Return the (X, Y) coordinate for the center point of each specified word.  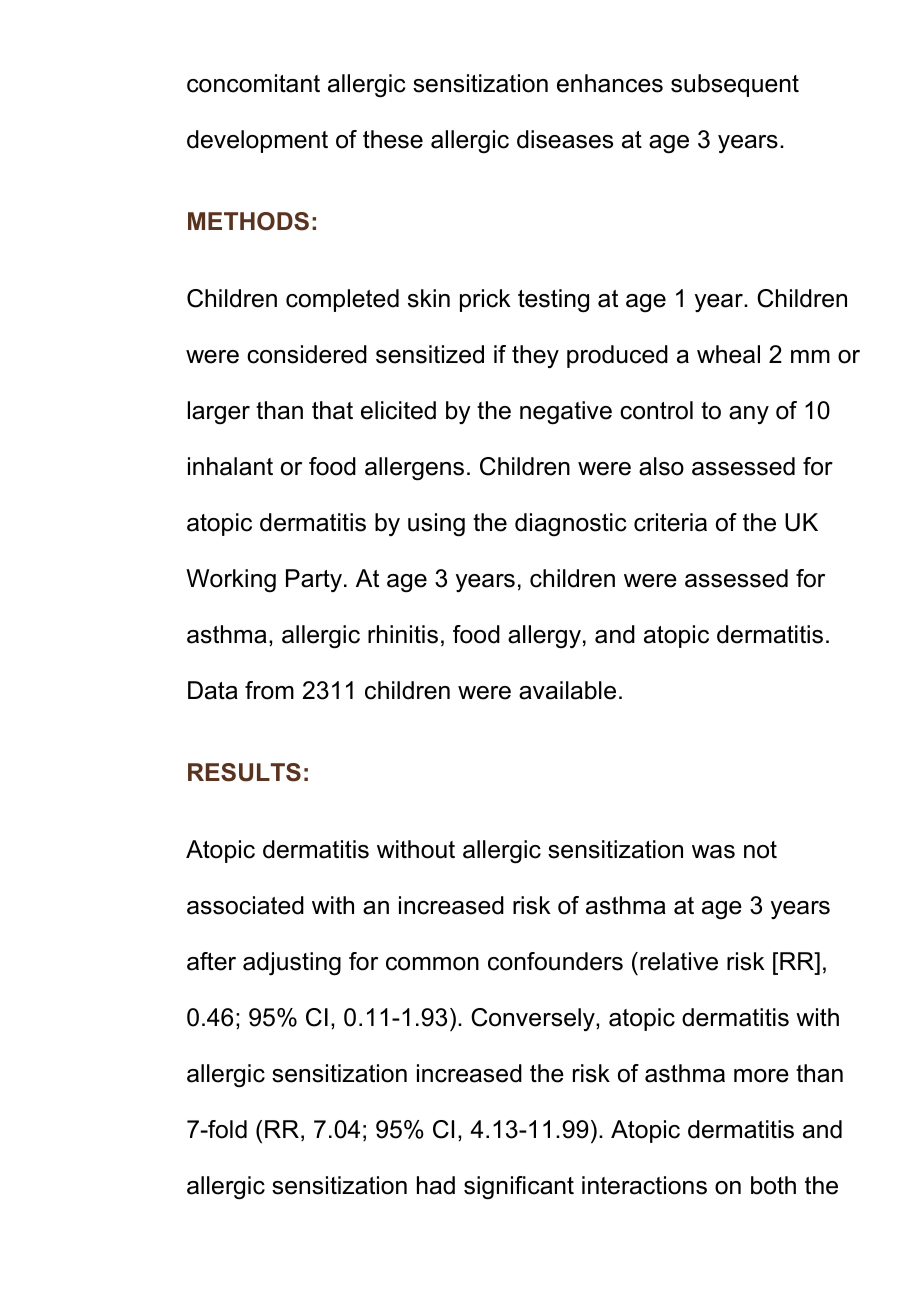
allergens (414, 469)
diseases (565, 139)
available (567, 690)
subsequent (735, 85)
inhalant (230, 466)
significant (519, 1188)
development (257, 141)
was (713, 852)
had (436, 1185)
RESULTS (244, 772)
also (661, 466)
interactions (644, 1185)
